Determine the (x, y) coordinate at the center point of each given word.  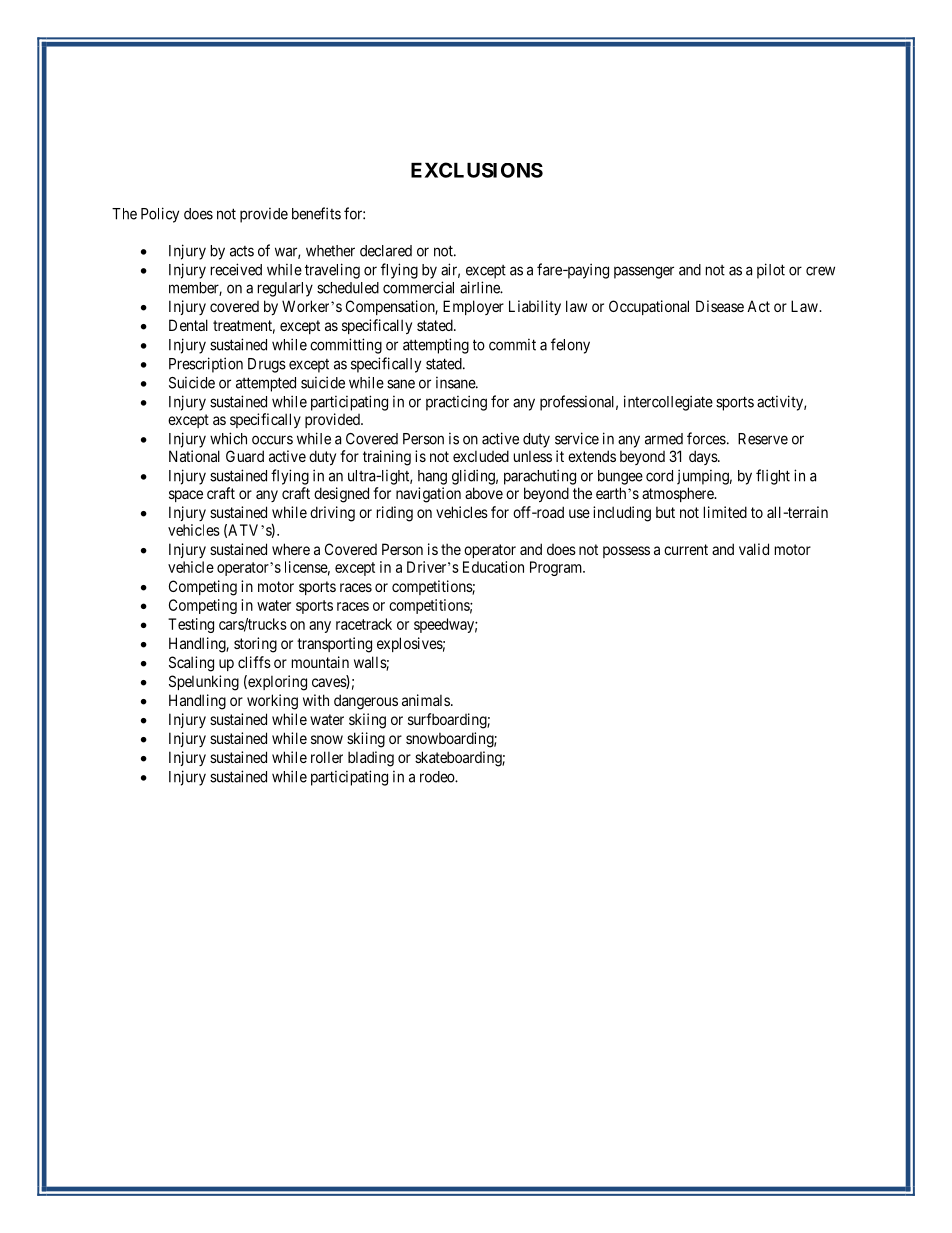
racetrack (364, 624)
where (291, 549)
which (228, 438)
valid (754, 549)
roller (327, 757)
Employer (473, 307)
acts (242, 251)
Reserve (763, 439)
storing (255, 645)
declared (386, 251)
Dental (188, 325)
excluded (481, 456)
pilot (771, 271)
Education (493, 567)
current (686, 549)
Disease (720, 306)
